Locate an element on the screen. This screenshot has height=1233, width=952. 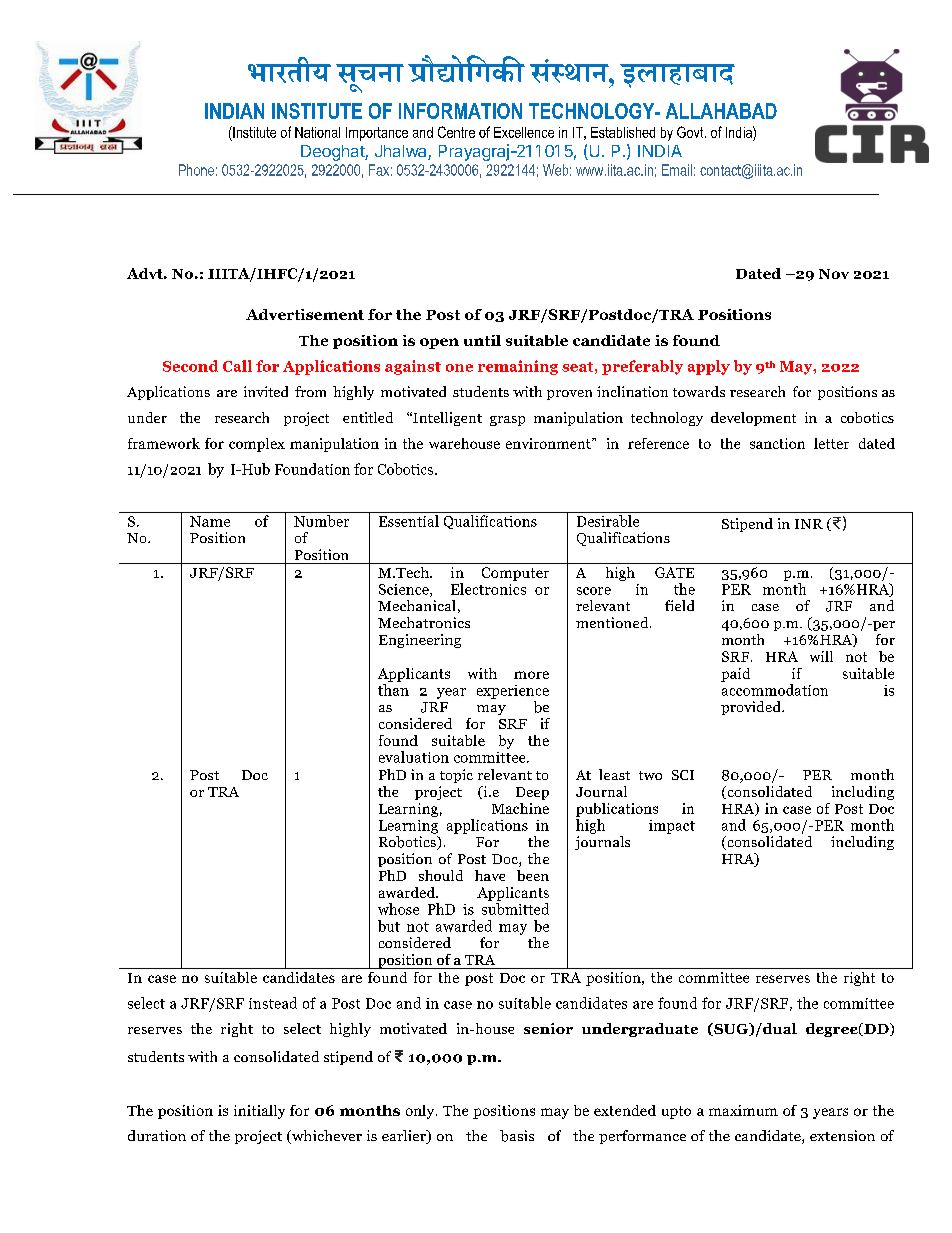
experience is located at coordinates (513, 692).
